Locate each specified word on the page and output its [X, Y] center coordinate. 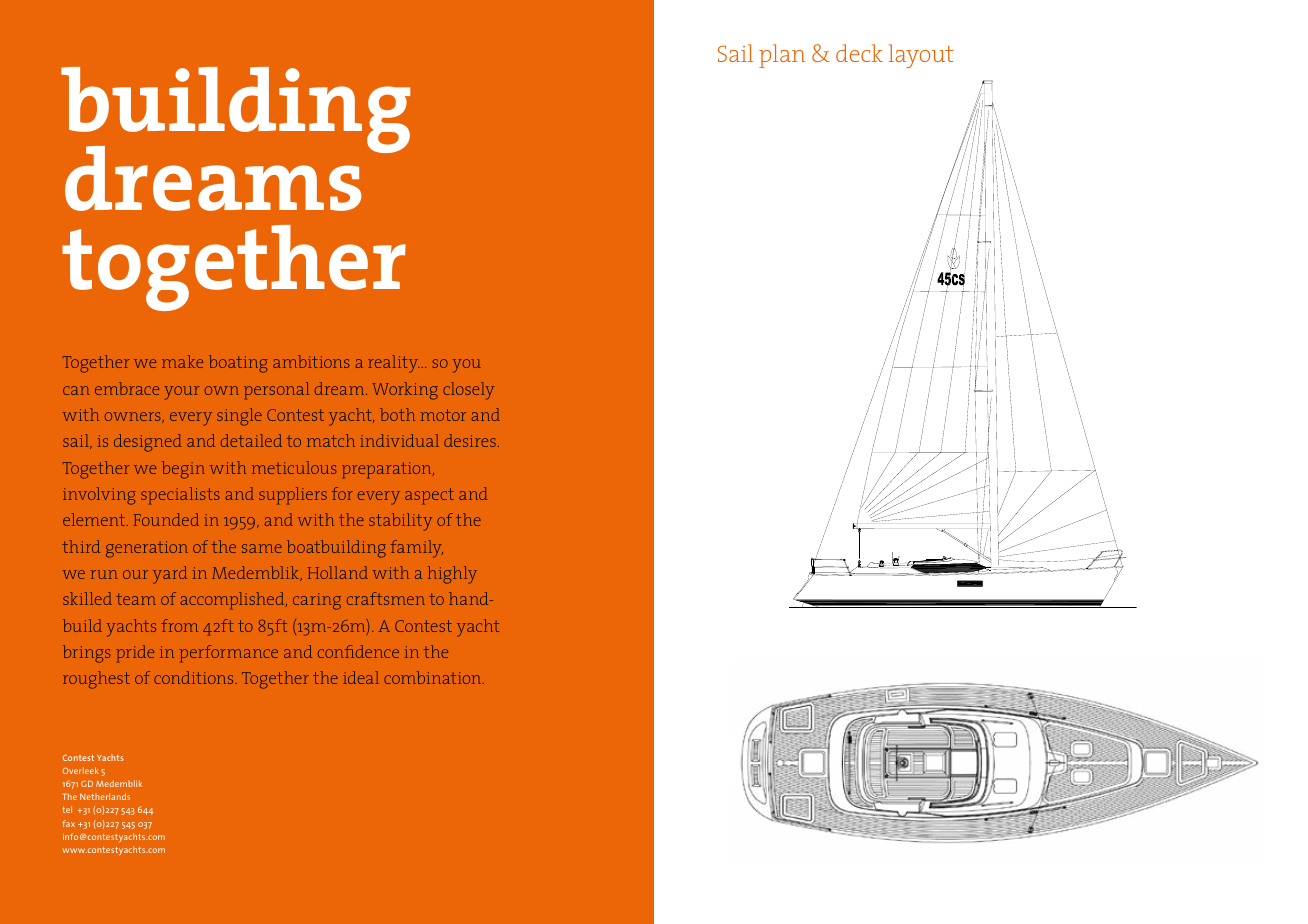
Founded [166, 519]
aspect [429, 496]
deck [859, 53]
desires [470, 440]
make [182, 361]
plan [782, 56]
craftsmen [386, 598]
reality [393, 364]
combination [434, 677]
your [182, 393]
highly [452, 575]
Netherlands [105, 796]
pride [135, 654]
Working [405, 391]
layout [921, 56]
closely [468, 391]
